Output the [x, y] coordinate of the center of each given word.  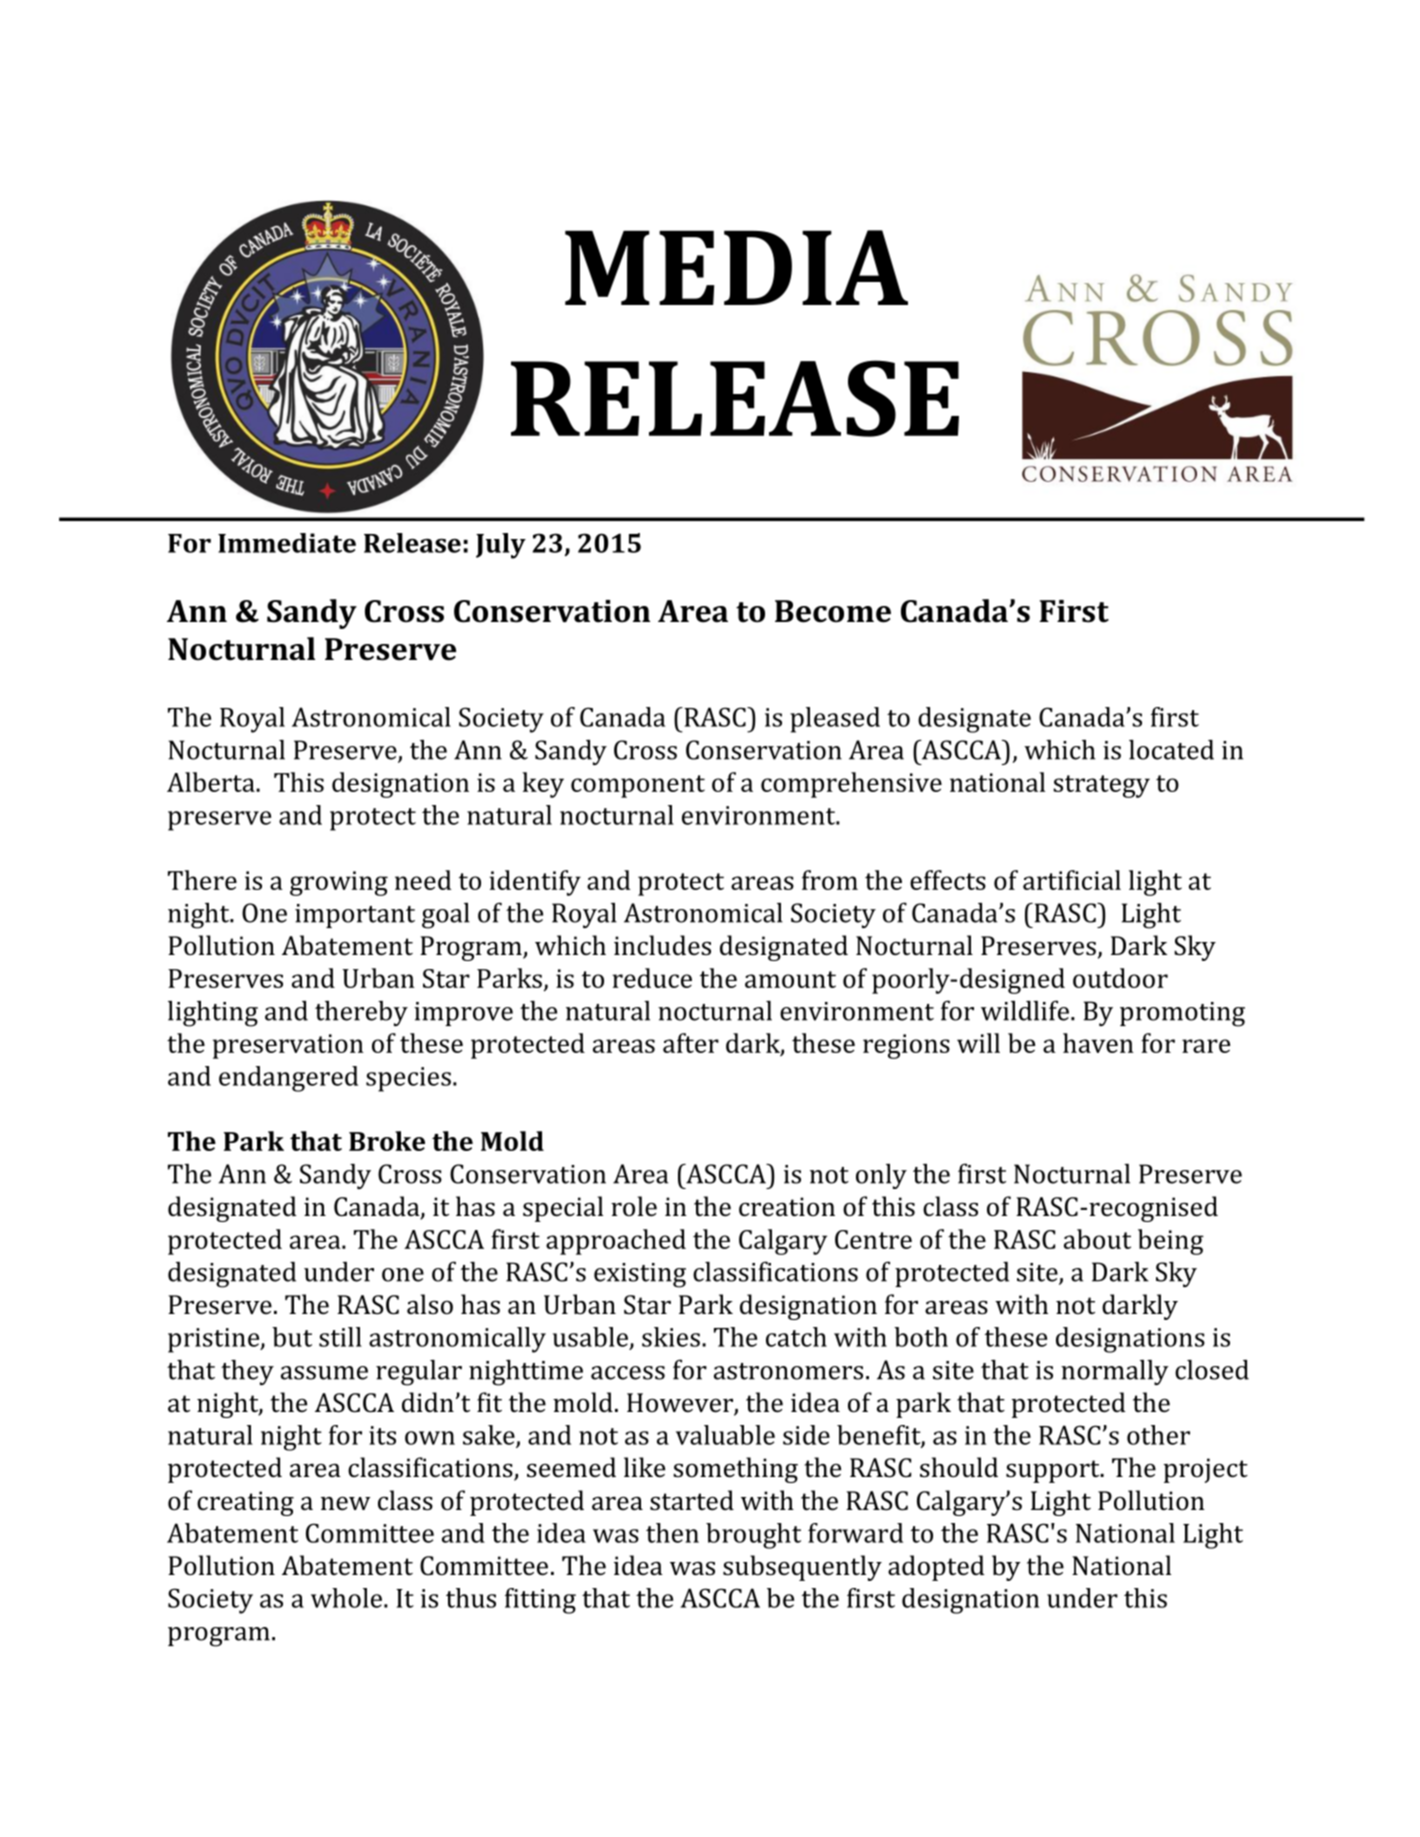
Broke [387, 1141]
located [1171, 750]
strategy [1101, 786]
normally [1115, 1372]
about [1097, 1239]
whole [346, 1598]
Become [833, 611]
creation [787, 1207]
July [501, 546]
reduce [652, 978]
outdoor [1120, 978]
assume [324, 1373]
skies [671, 1337]
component [638, 786]
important [355, 916]
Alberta [212, 782]
